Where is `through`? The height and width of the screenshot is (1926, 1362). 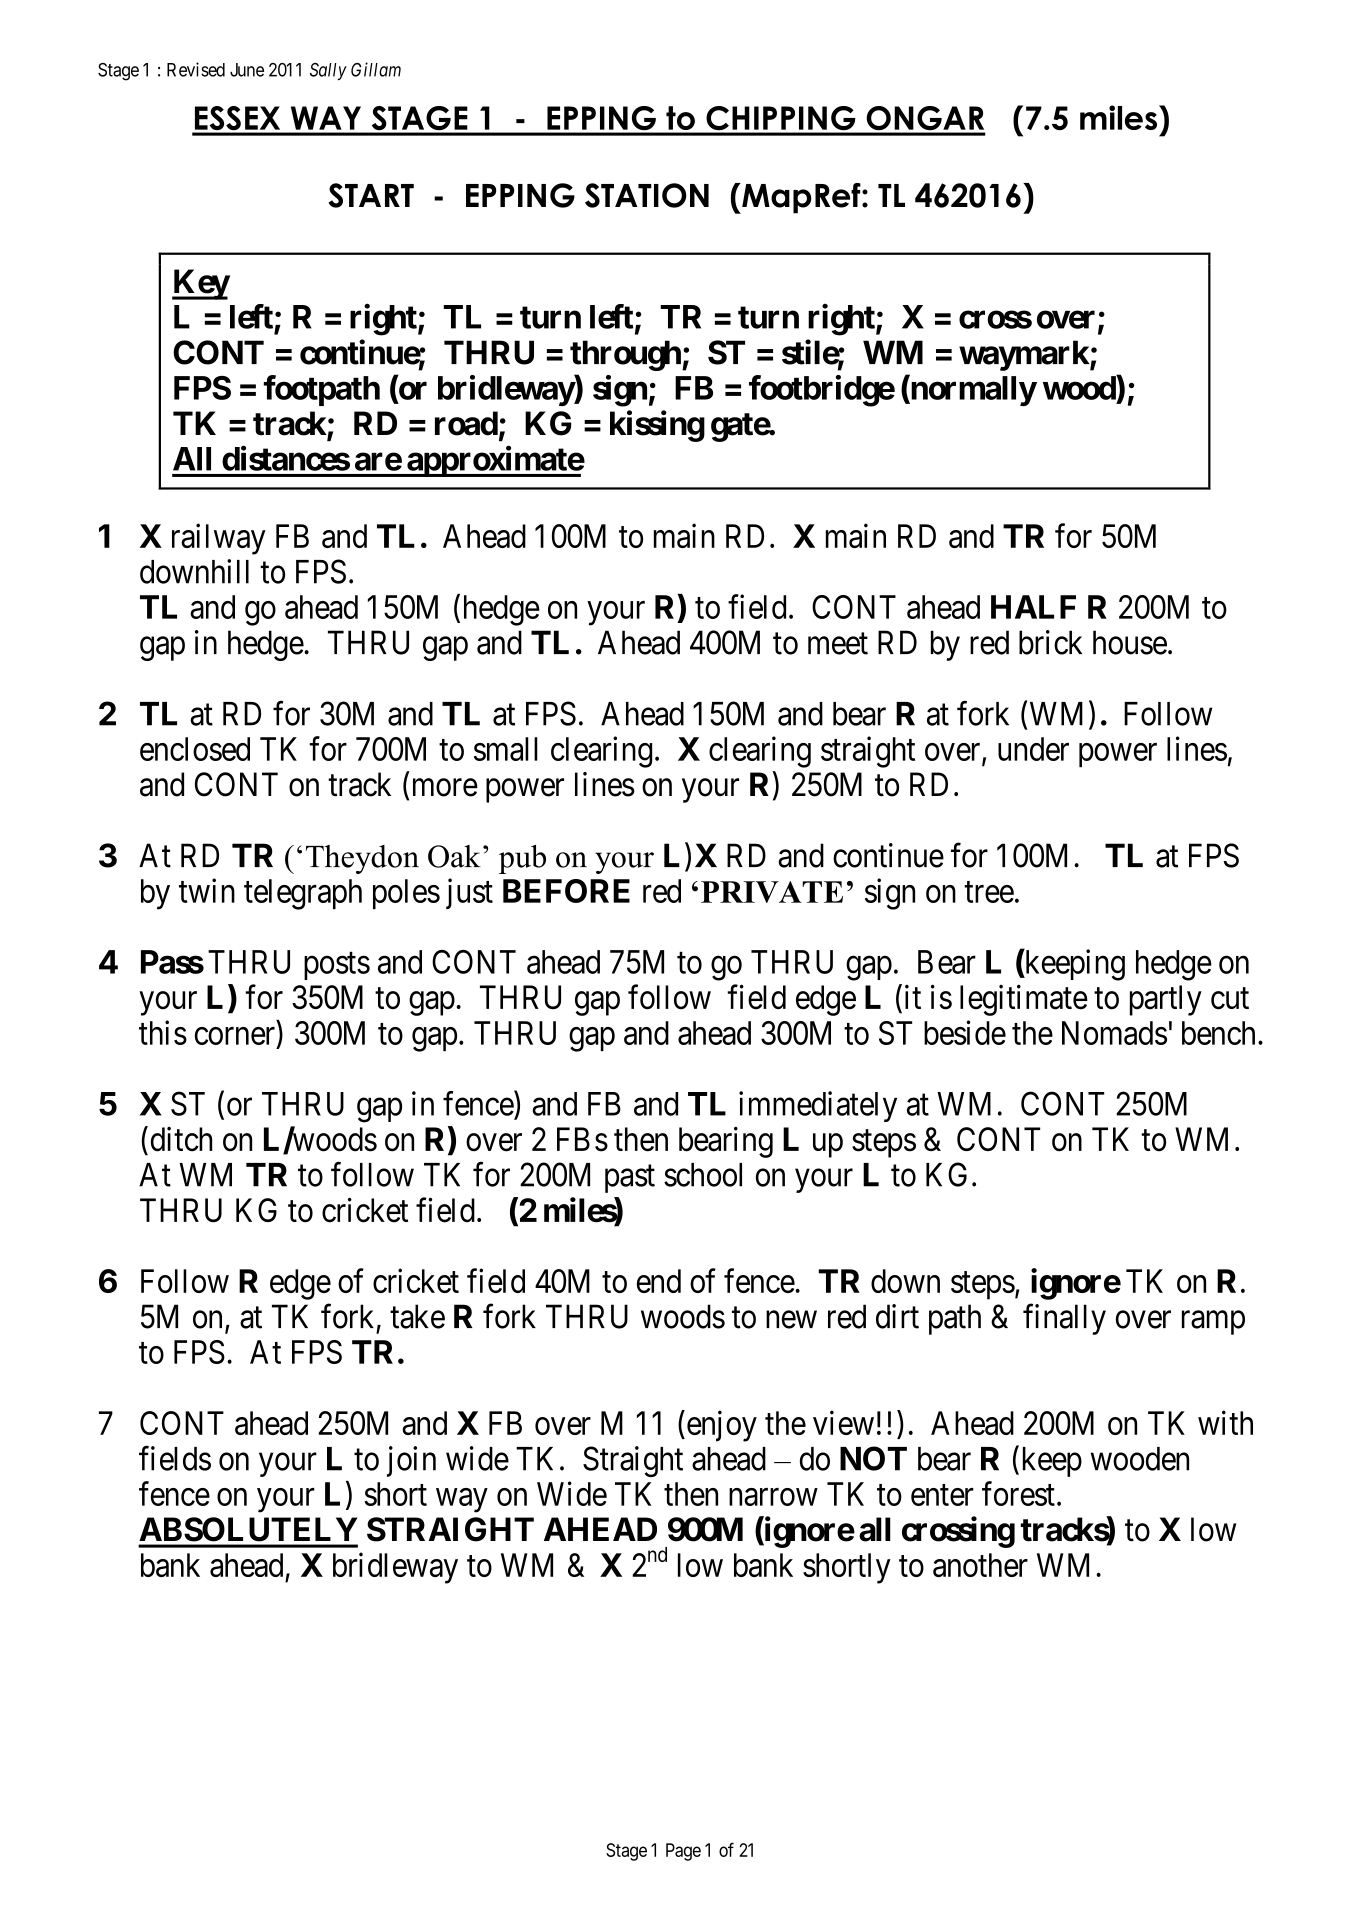 through is located at coordinates (625, 355).
